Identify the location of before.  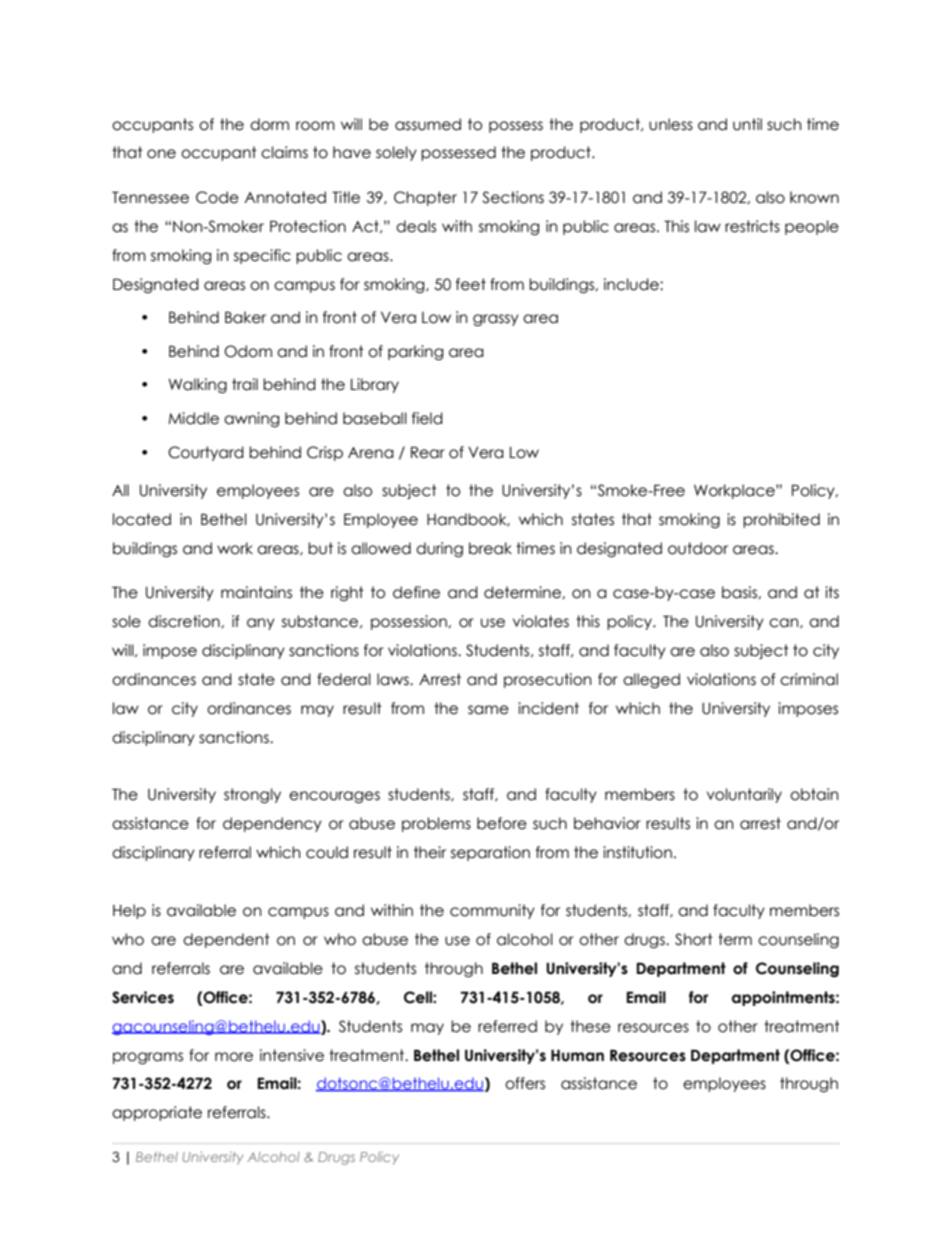
(502, 823).
